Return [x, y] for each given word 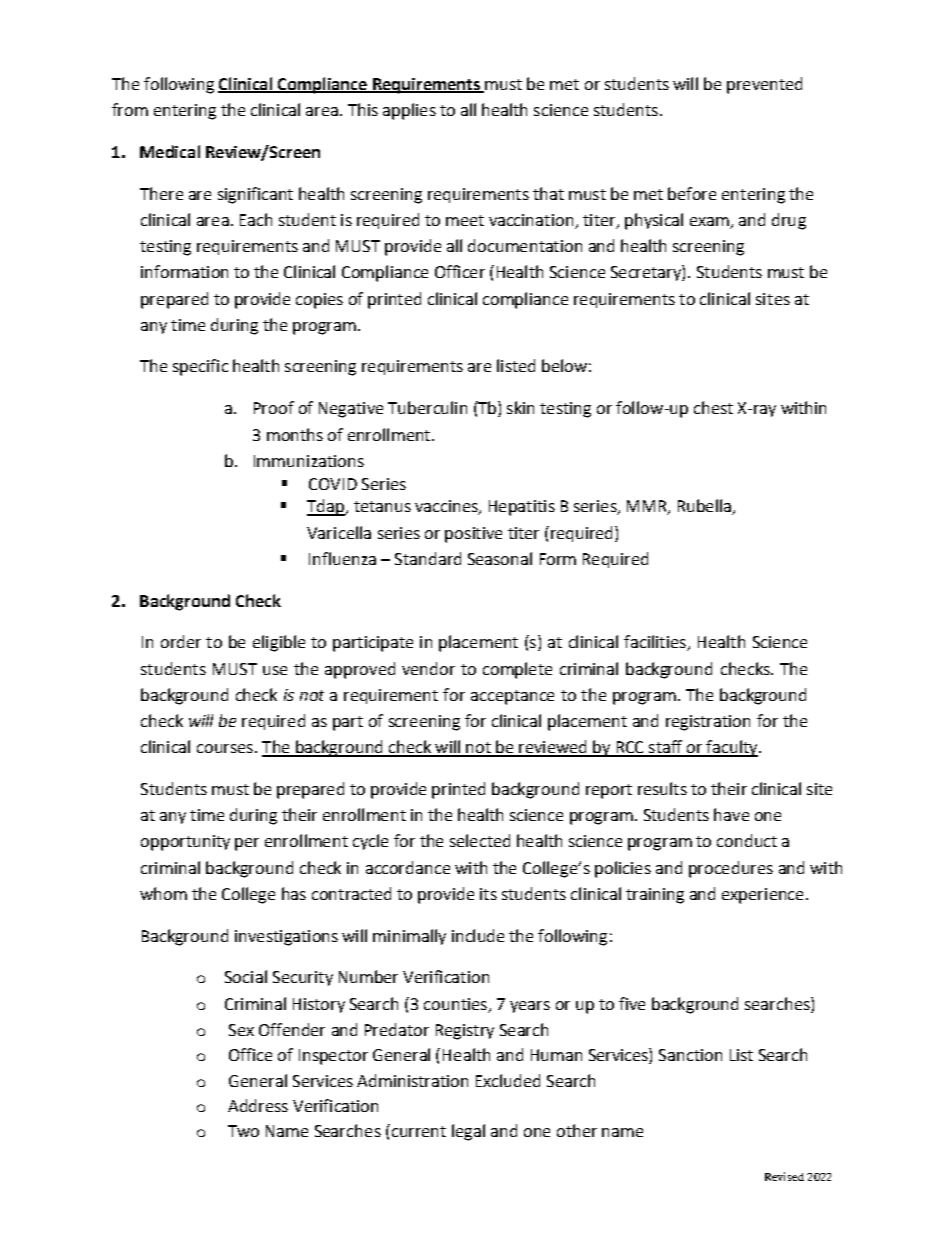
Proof [274, 407]
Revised [784, 1176]
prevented [764, 85]
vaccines [447, 507]
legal [468, 1132]
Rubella [705, 507]
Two [243, 1131]
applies [409, 111]
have [731, 814]
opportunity [185, 843]
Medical [170, 151]
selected [480, 840]
